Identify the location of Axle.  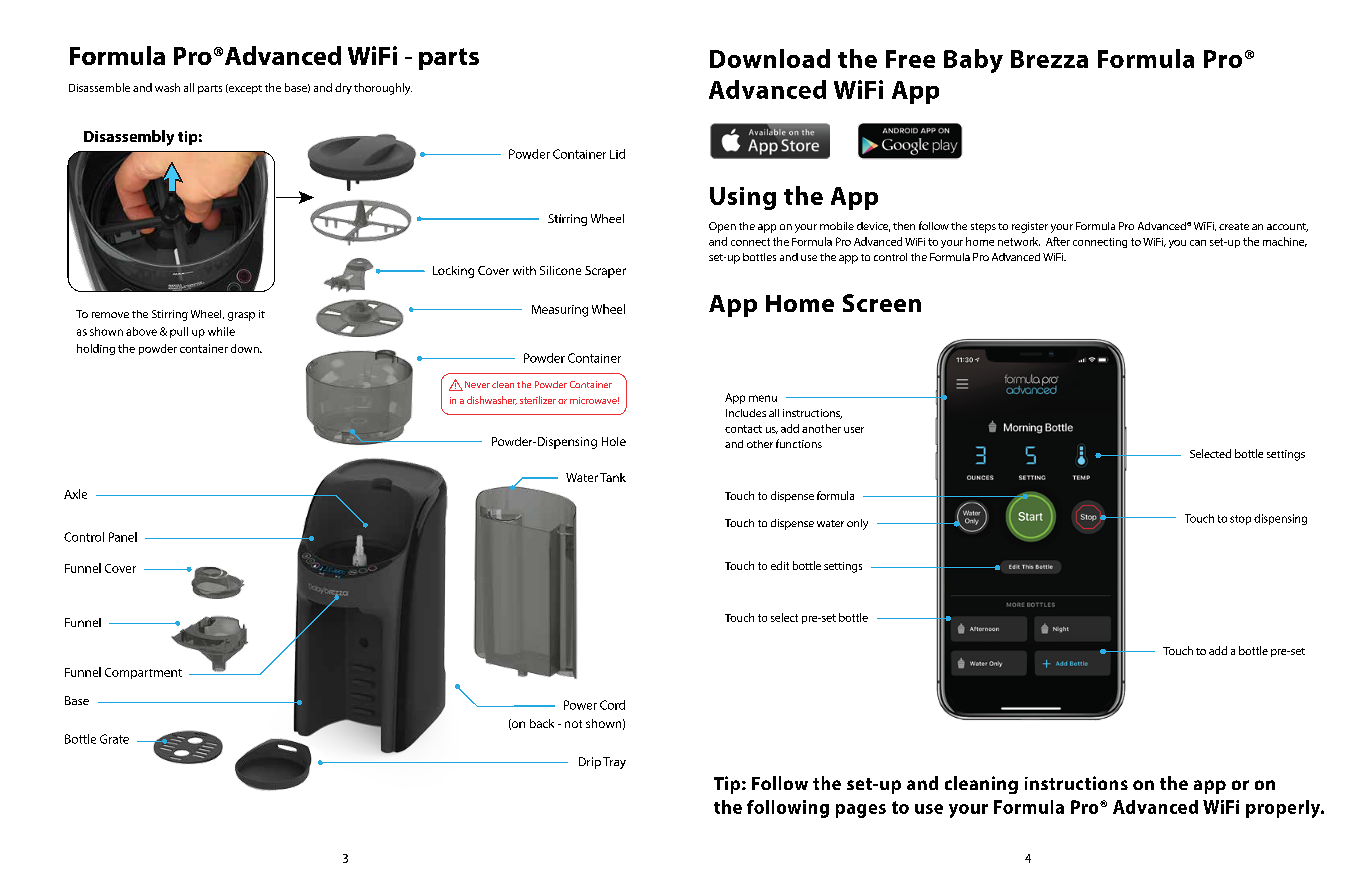
(75, 494).
